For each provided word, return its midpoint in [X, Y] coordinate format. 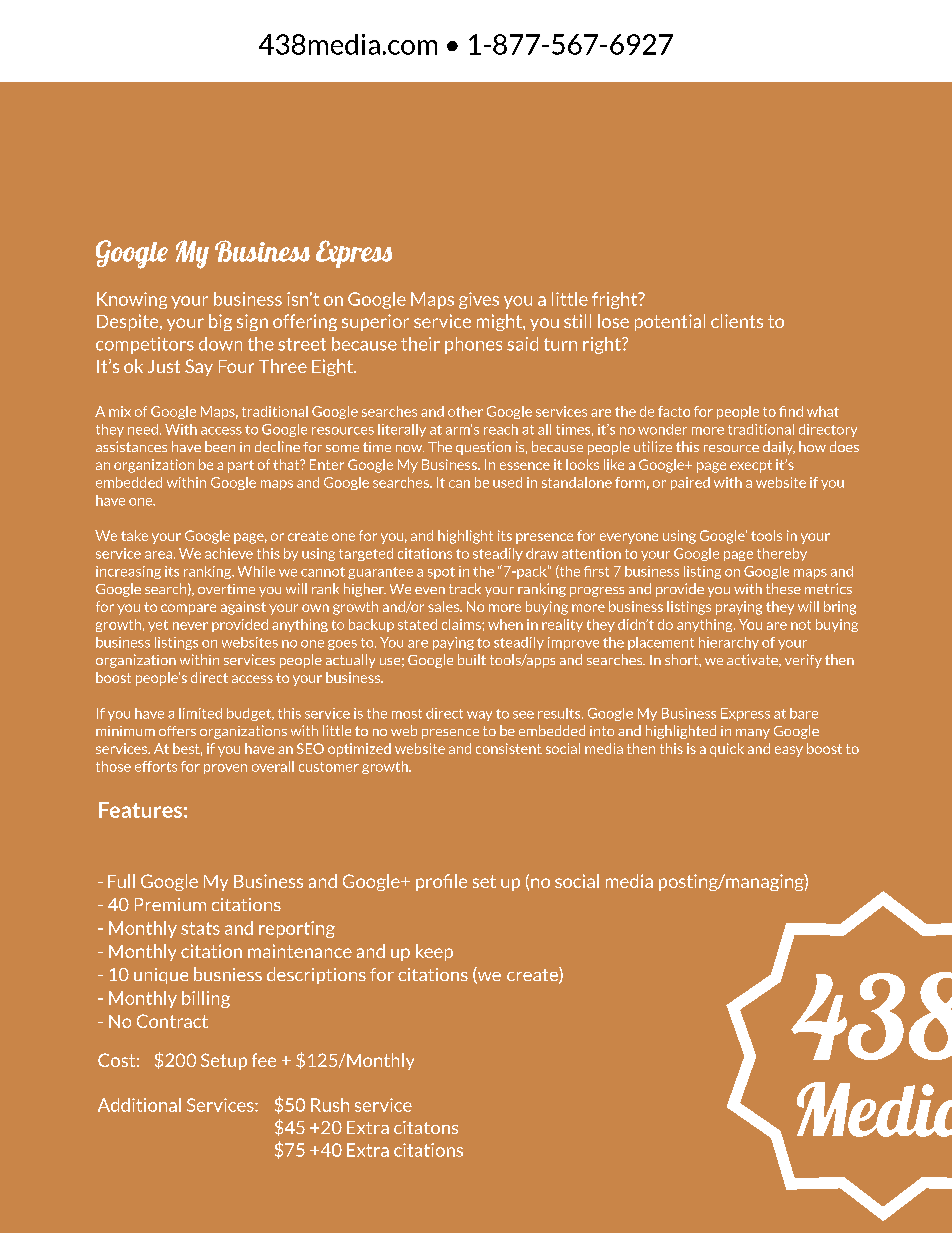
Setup [224, 1061]
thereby [782, 554]
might [500, 322]
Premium [170, 904]
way [479, 716]
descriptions [316, 975]
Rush [330, 1105]
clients [737, 321]
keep [434, 952]
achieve [229, 553]
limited [200, 713]
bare [804, 713]
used [507, 482]
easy [789, 751]
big [220, 322]
